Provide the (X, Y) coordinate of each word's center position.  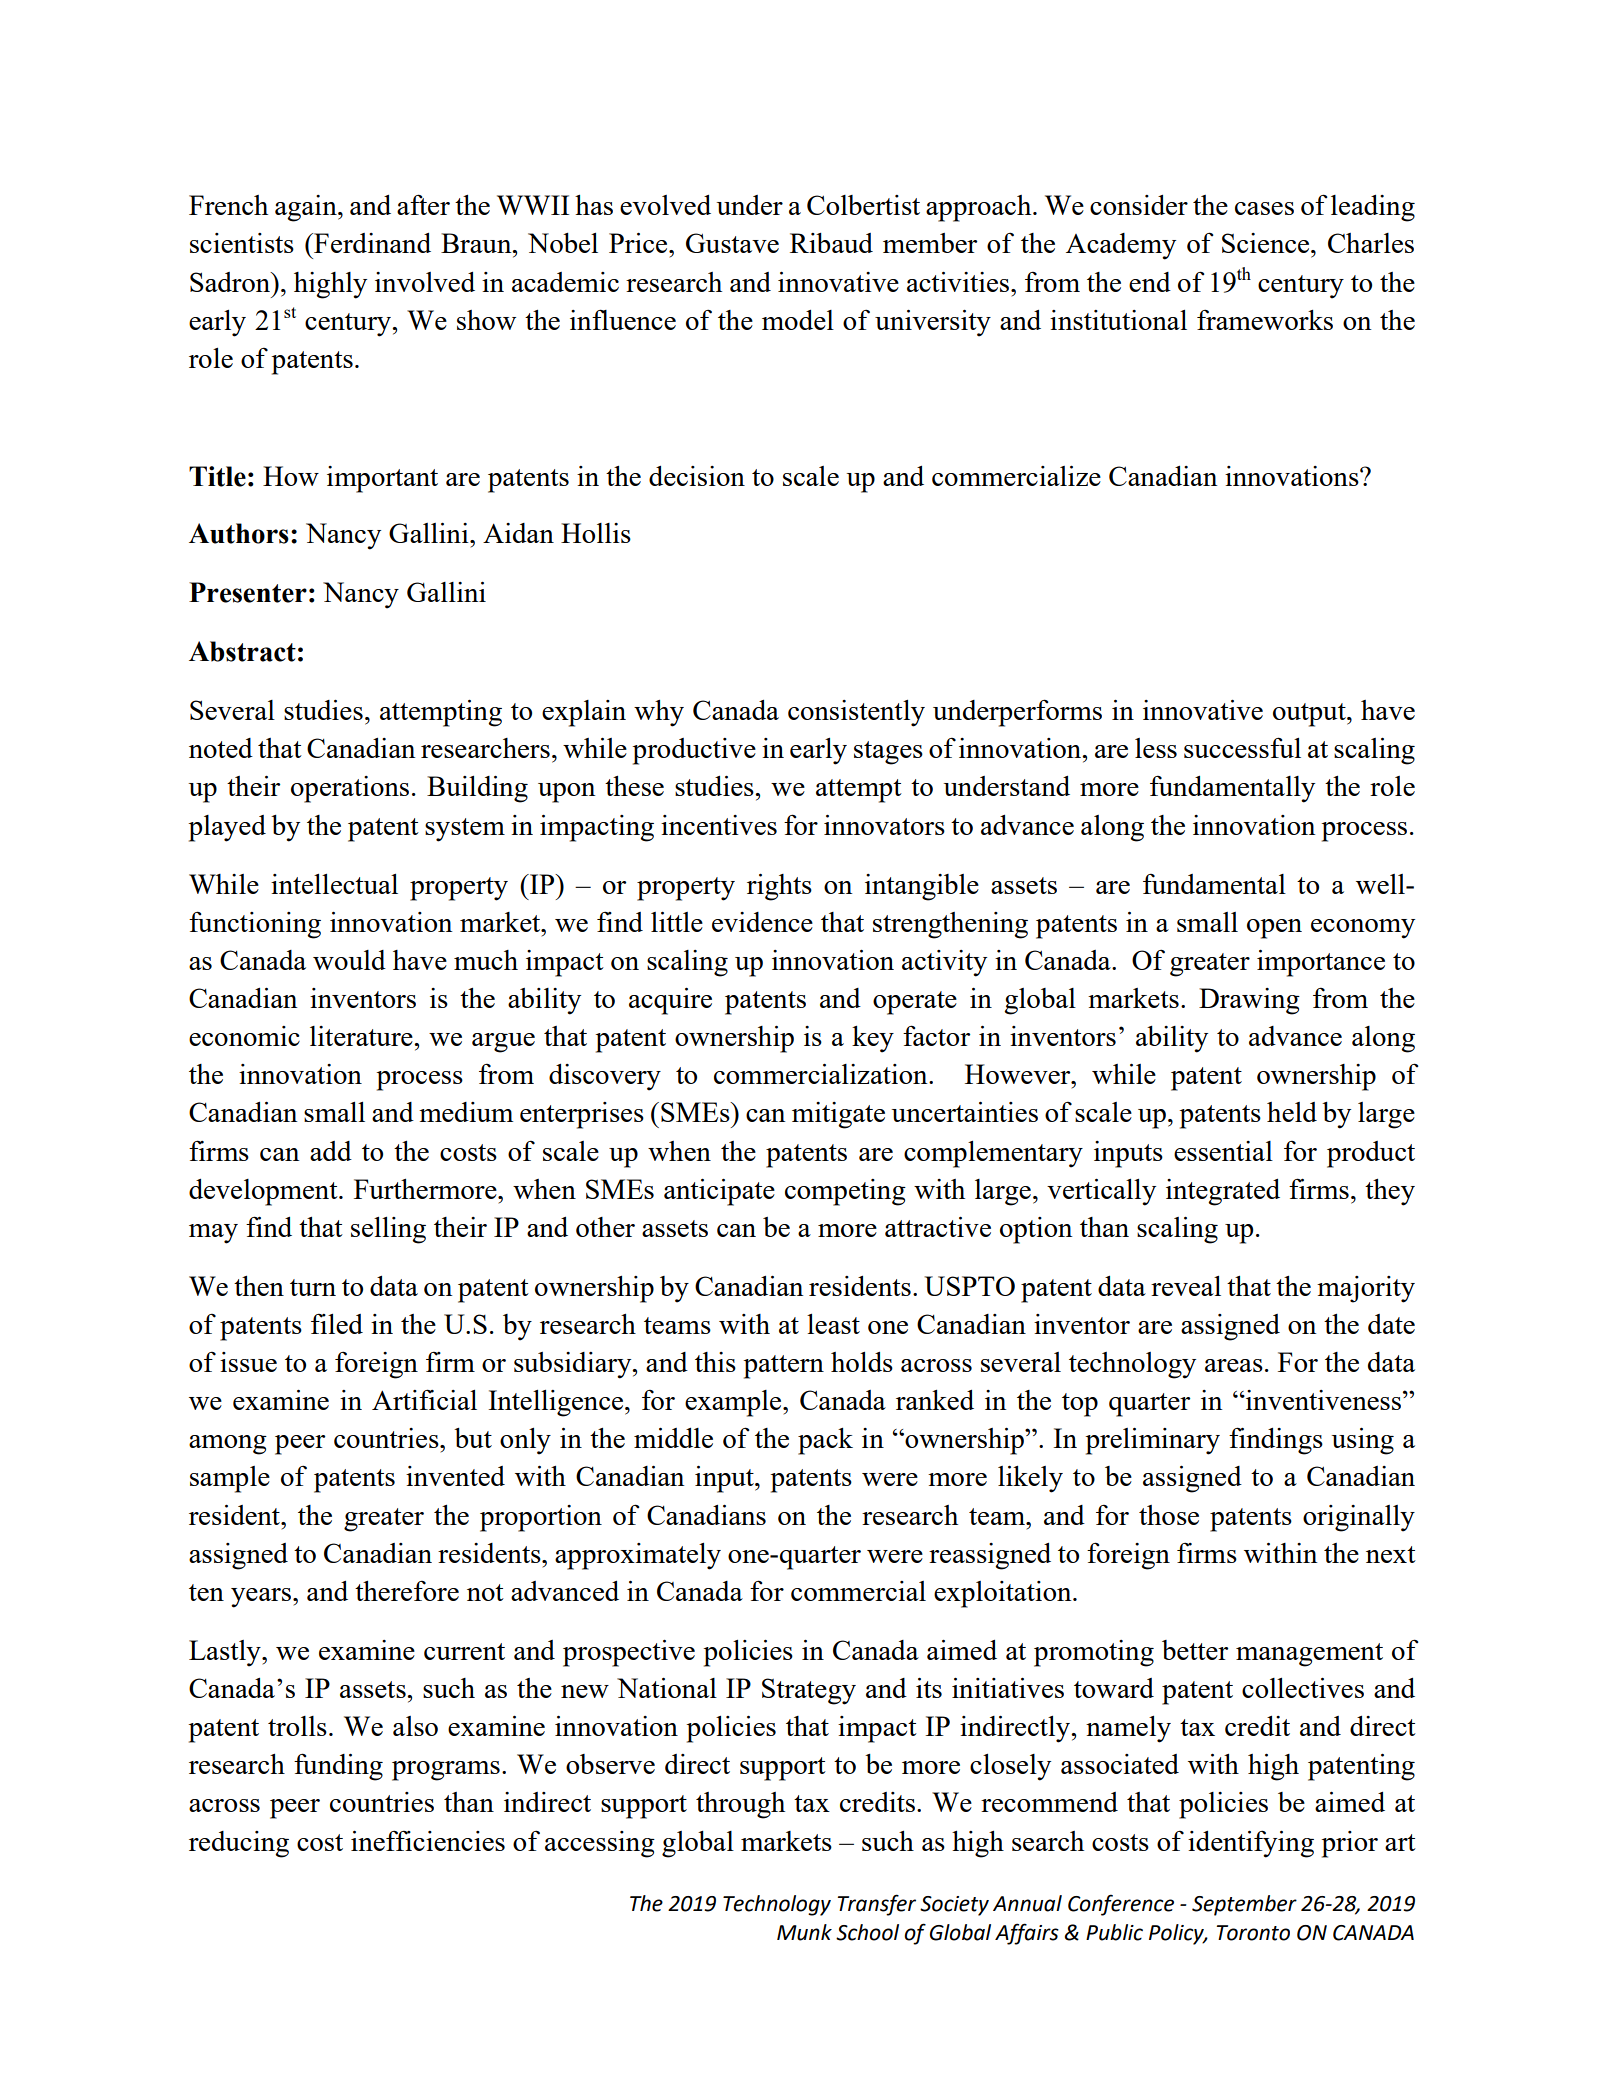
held (1292, 1112)
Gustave (732, 243)
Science (1267, 243)
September (1244, 1905)
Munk (804, 1932)
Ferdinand (371, 243)
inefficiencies (428, 1840)
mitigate (838, 1115)
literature (362, 1036)
